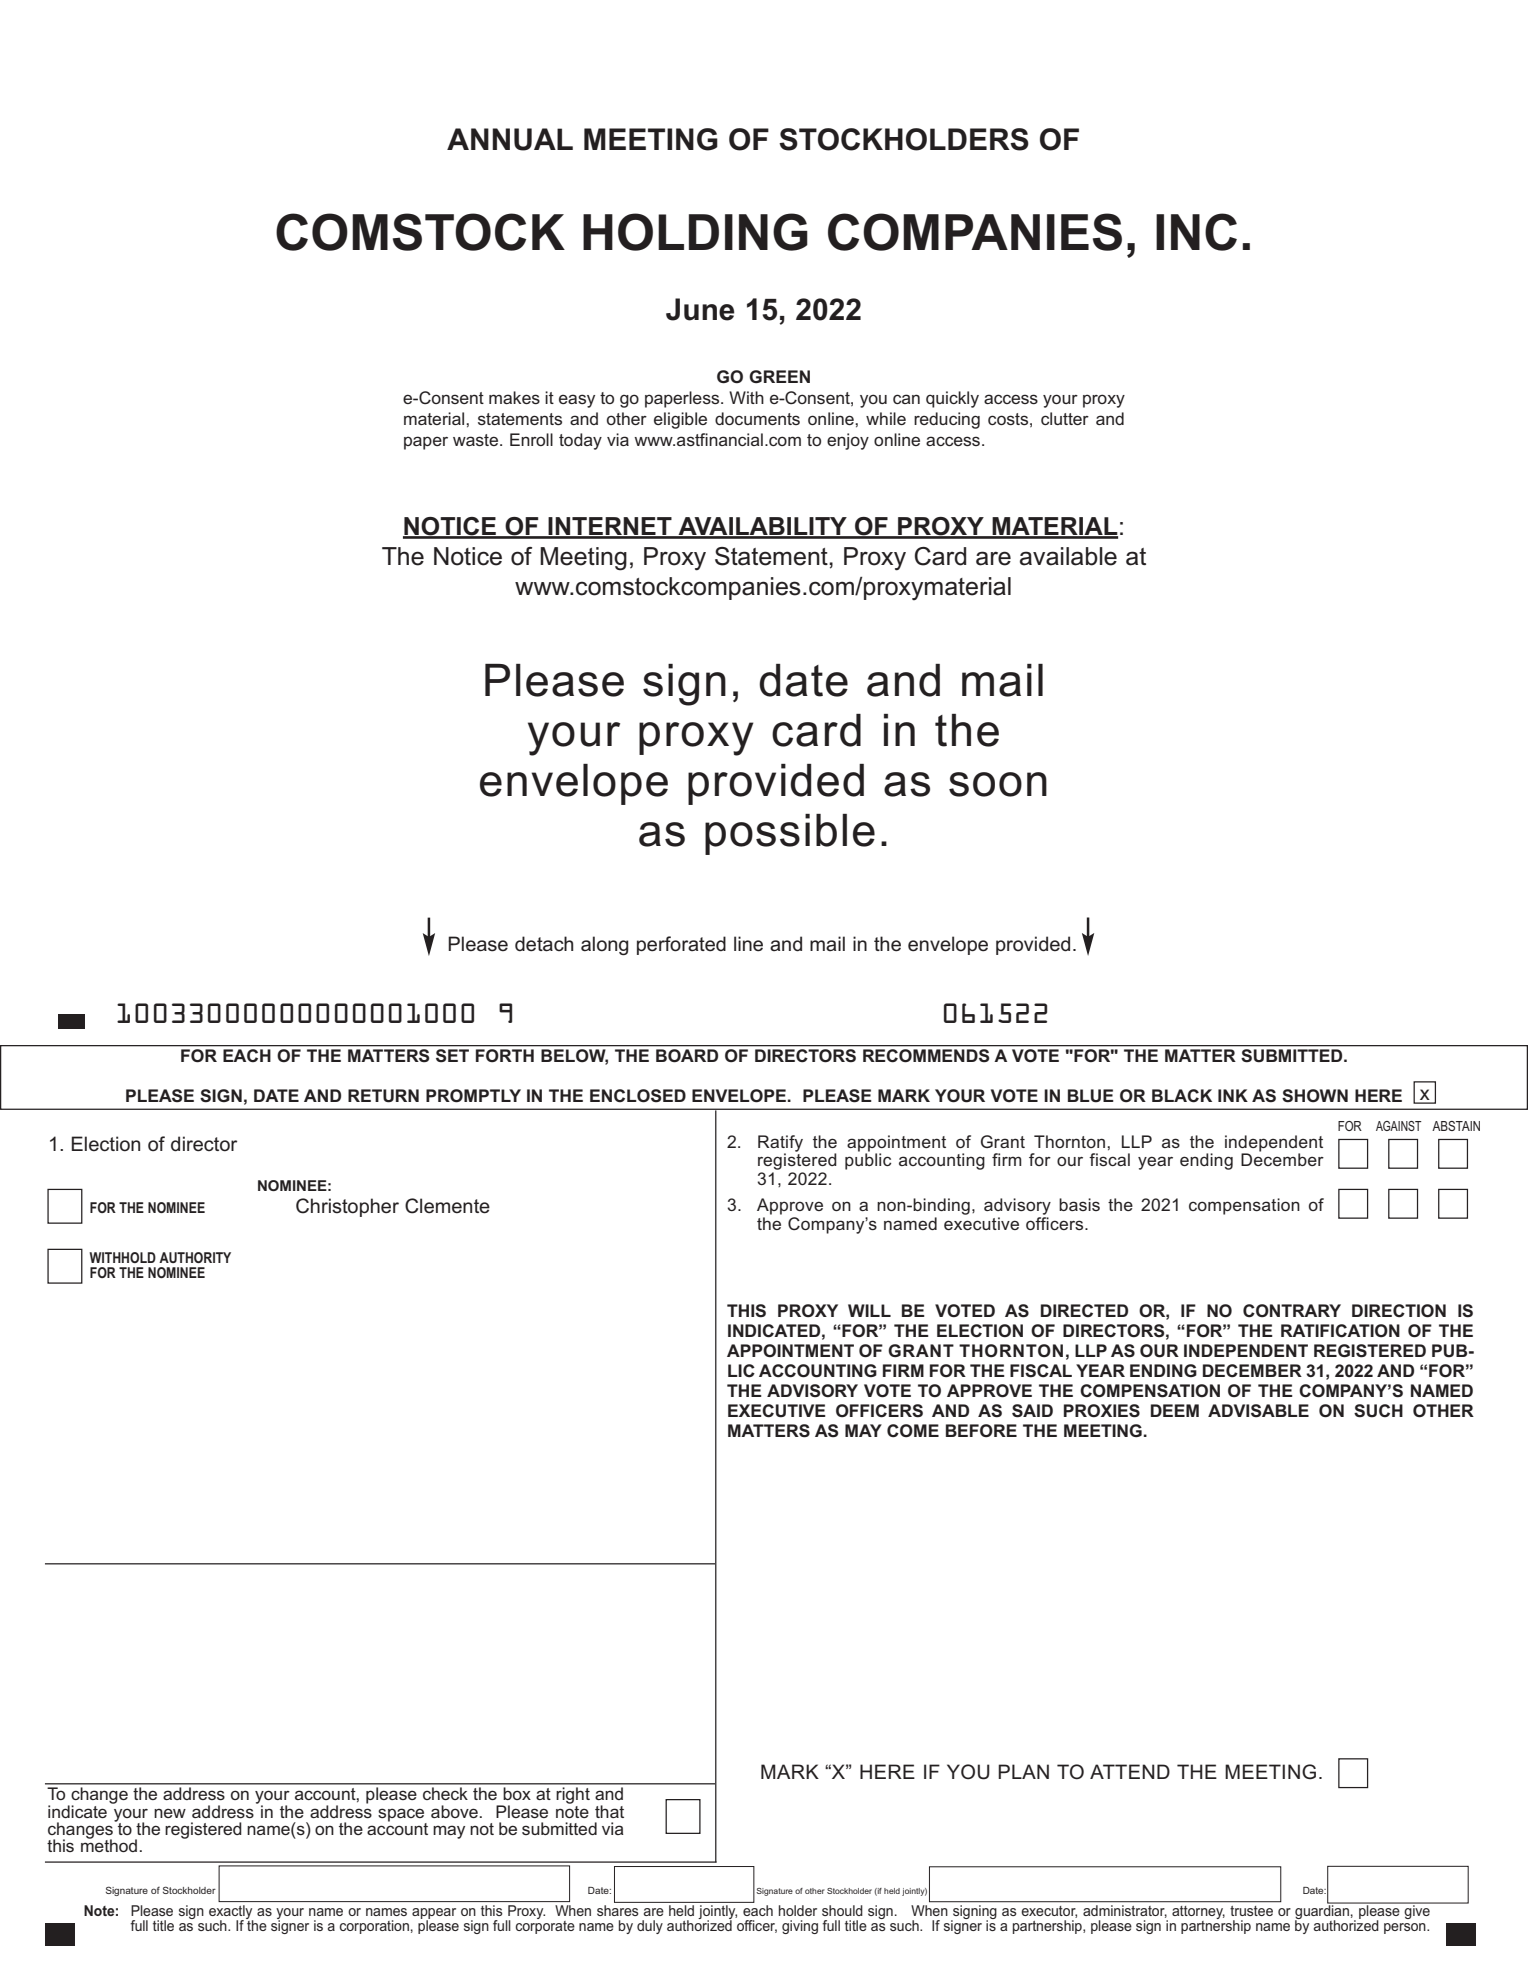  I want to click on ANNUAL, so click(510, 139).
